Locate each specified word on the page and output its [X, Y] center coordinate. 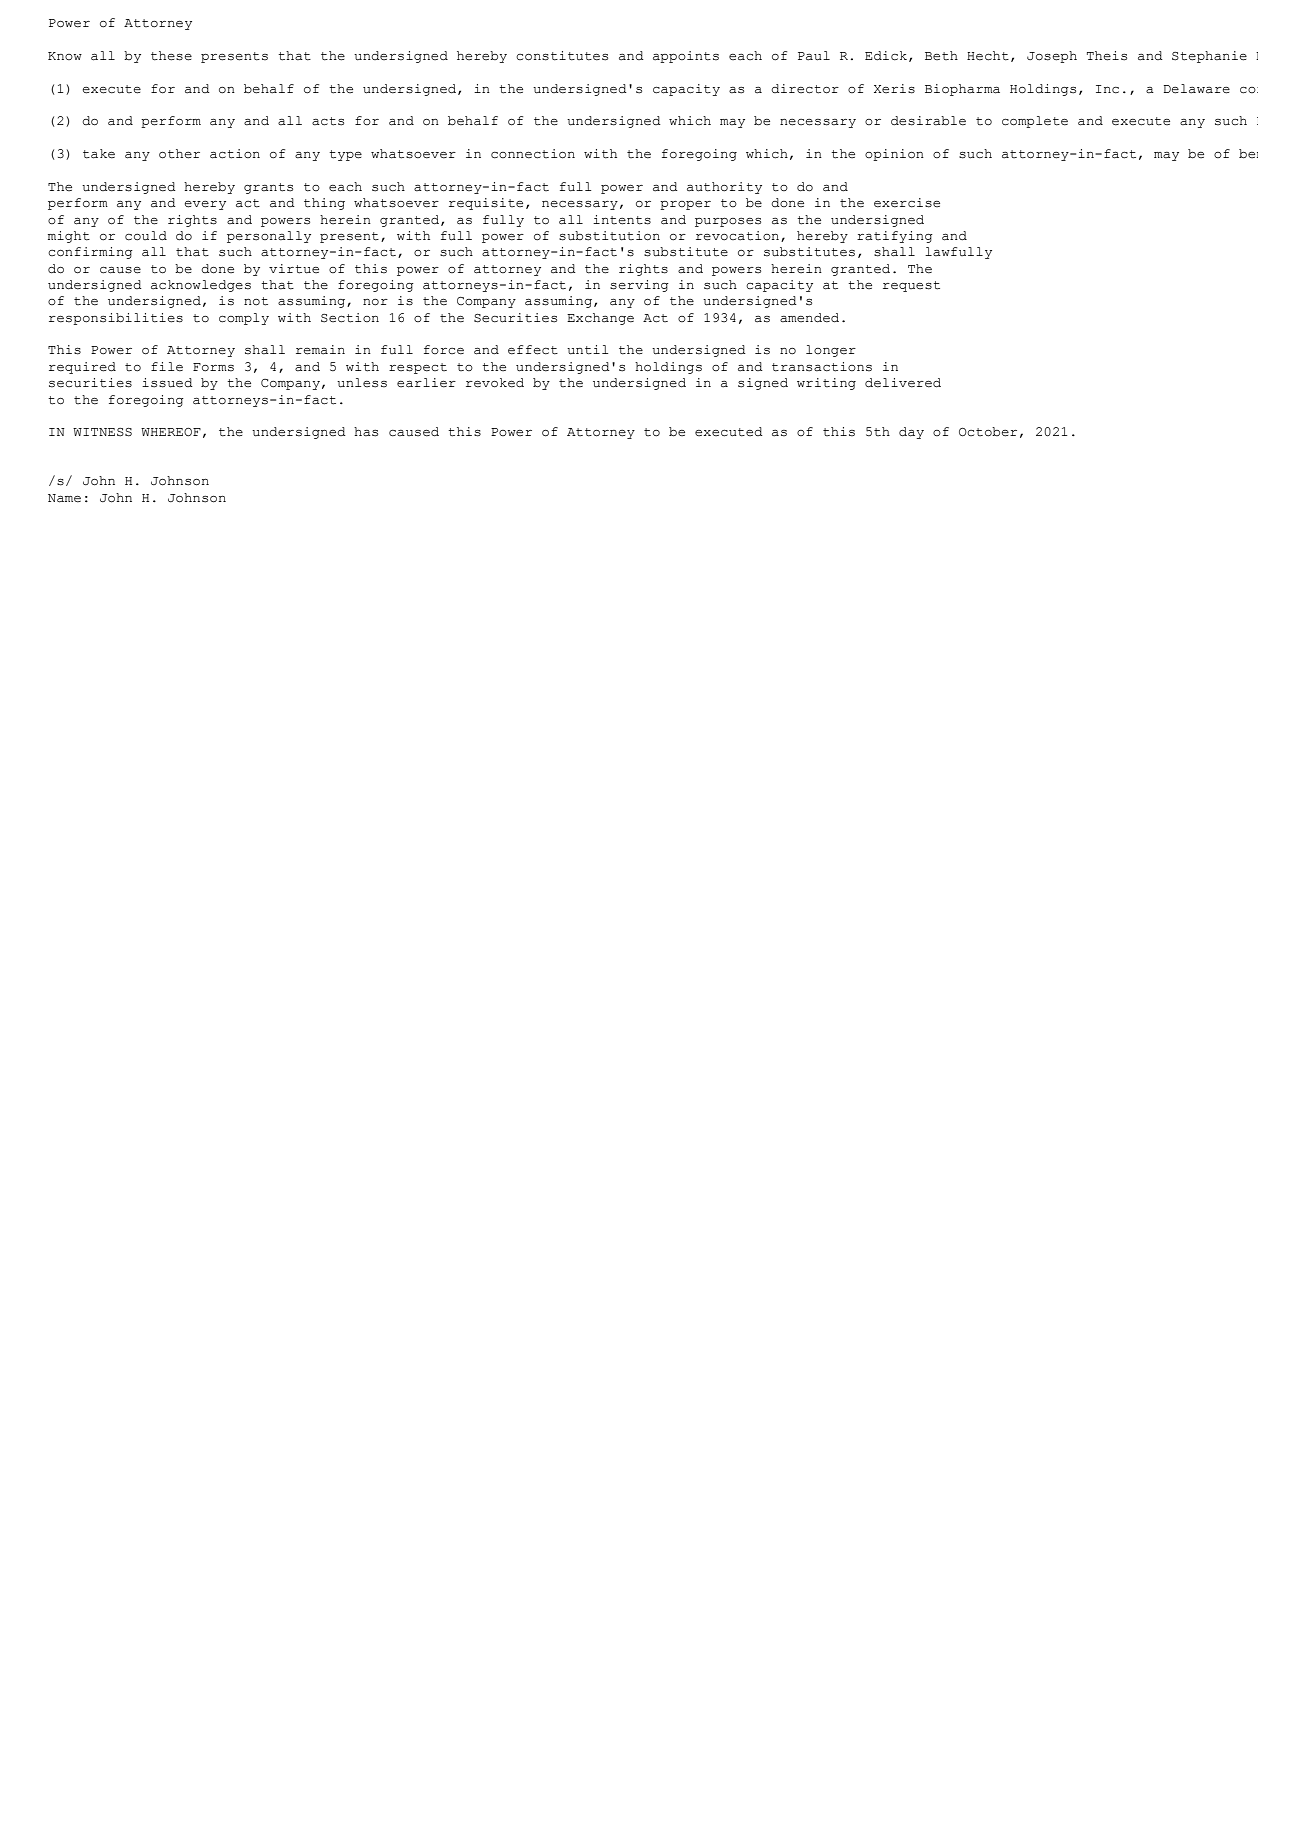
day [911, 433]
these [171, 56]
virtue [294, 269]
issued [167, 383]
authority [724, 188]
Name [64, 498]
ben [1248, 154]
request [911, 286]
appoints [686, 57]
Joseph [1052, 57]
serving [639, 286]
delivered [903, 383]
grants [268, 188]
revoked [495, 383]
